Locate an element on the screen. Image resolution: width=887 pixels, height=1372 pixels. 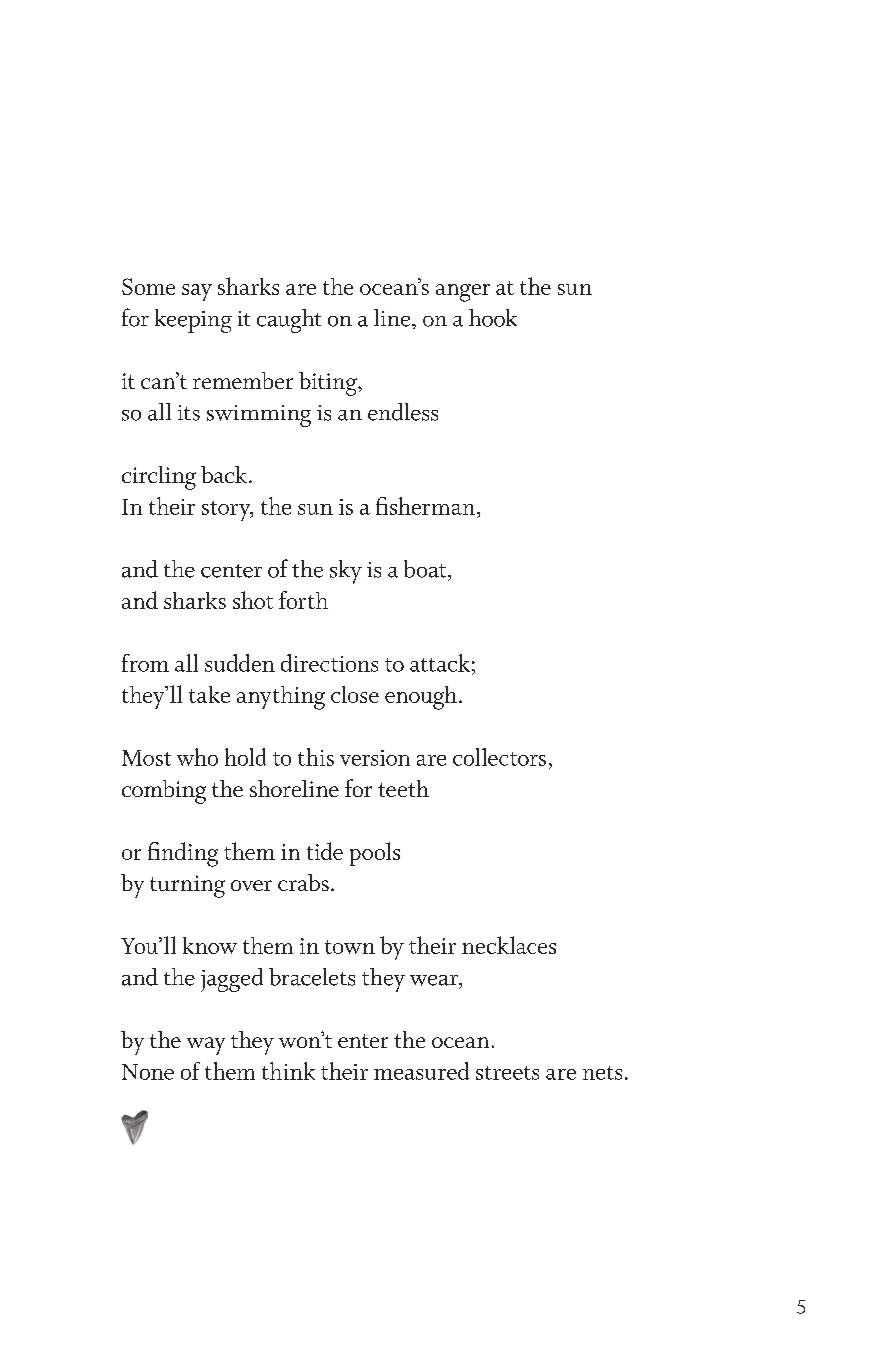
streets is located at coordinates (507, 1073).
